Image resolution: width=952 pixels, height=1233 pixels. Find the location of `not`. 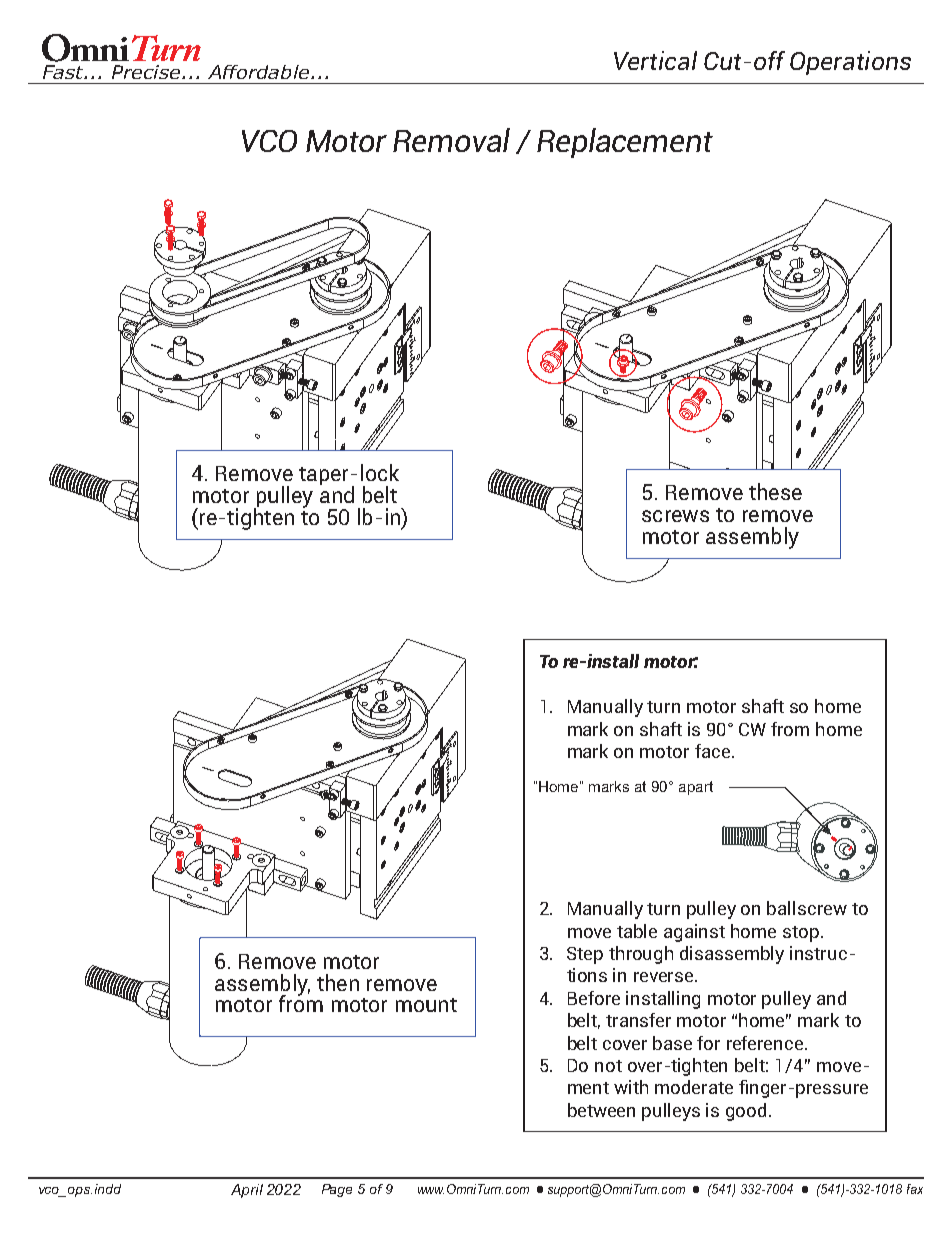

not is located at coordinates (608, 1066).
